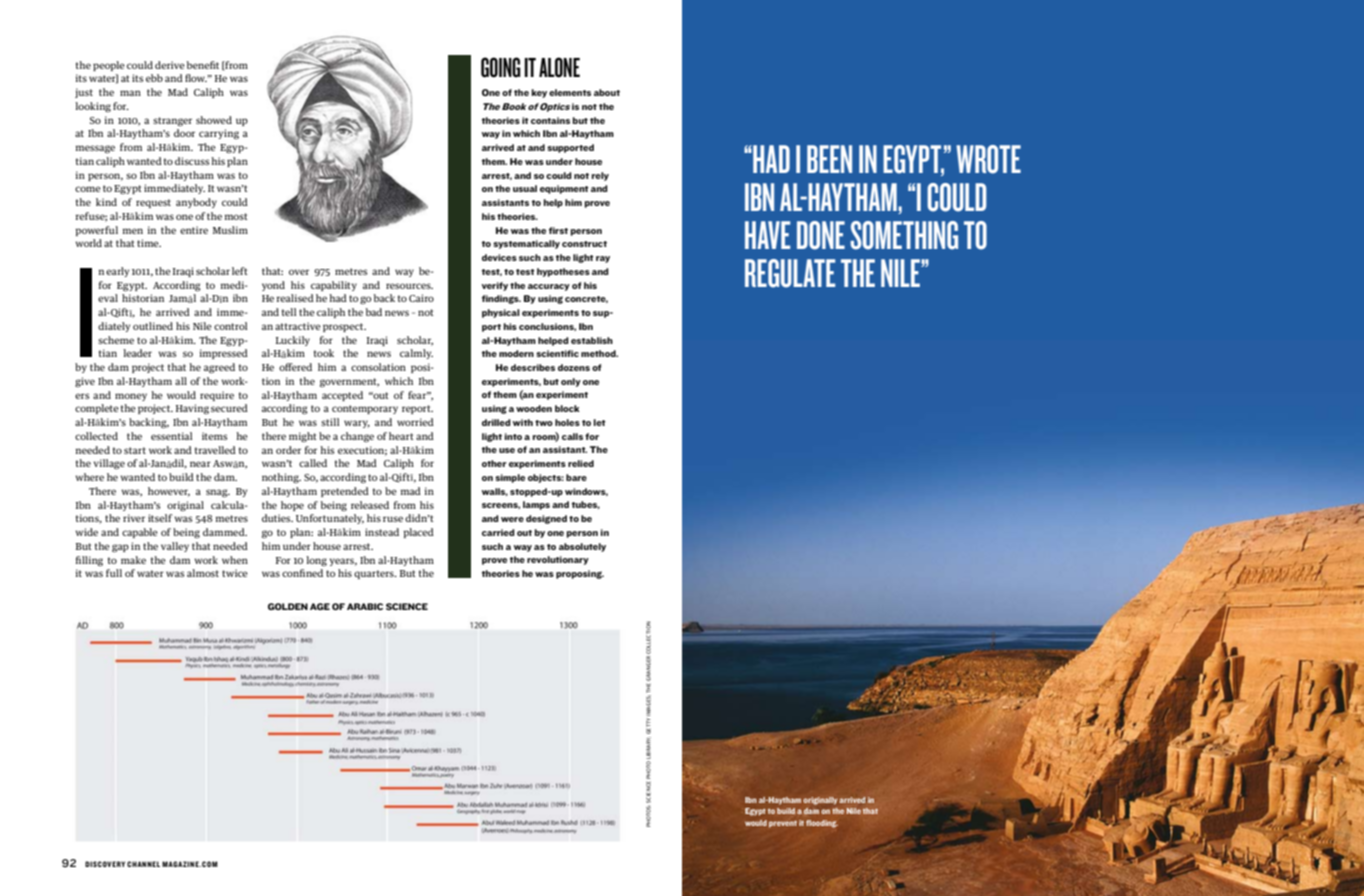 The image size is (1364, 896). I want to click on key, so click(539, 93).
